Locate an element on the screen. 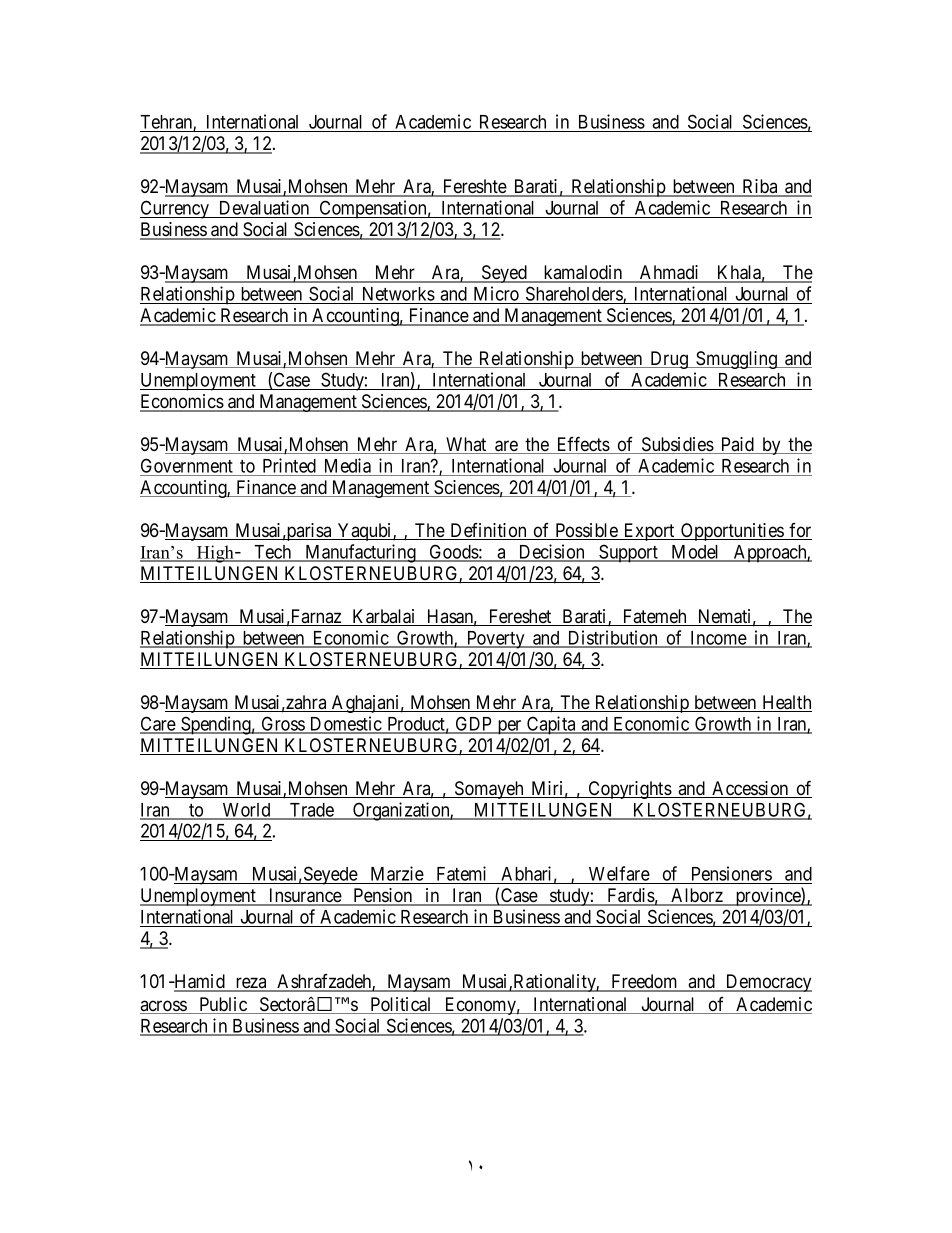 Image resolution: width=952 pixels, height=1233 pixels. Gross is located at coordinates (282, 724).
